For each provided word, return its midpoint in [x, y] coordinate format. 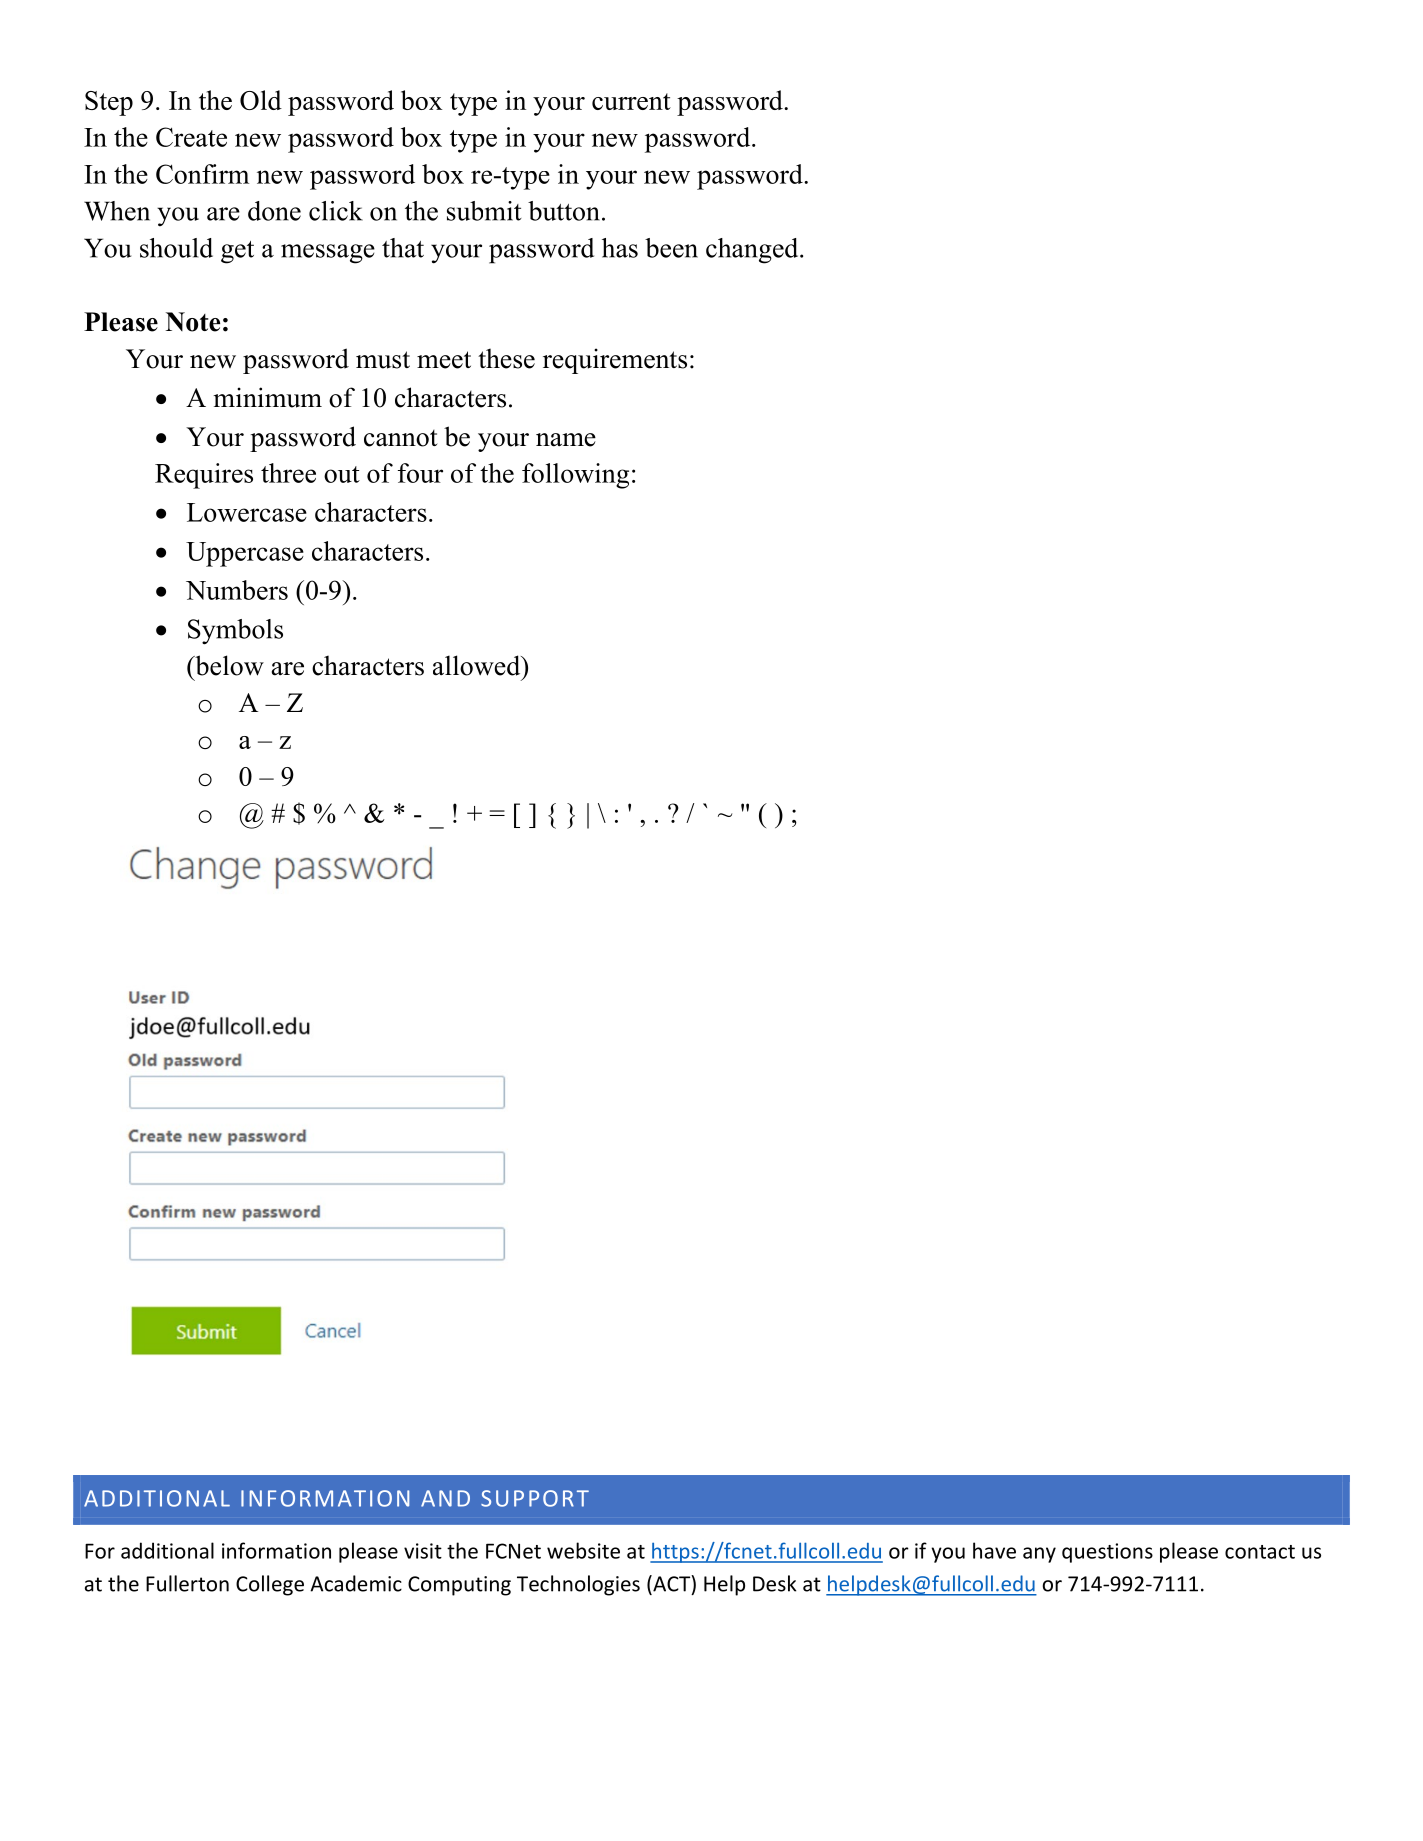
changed [753, 251]
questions [1107, 1553]
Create [191, 137]
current [631, 101]
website [583, 1550]
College [270, 1585]
